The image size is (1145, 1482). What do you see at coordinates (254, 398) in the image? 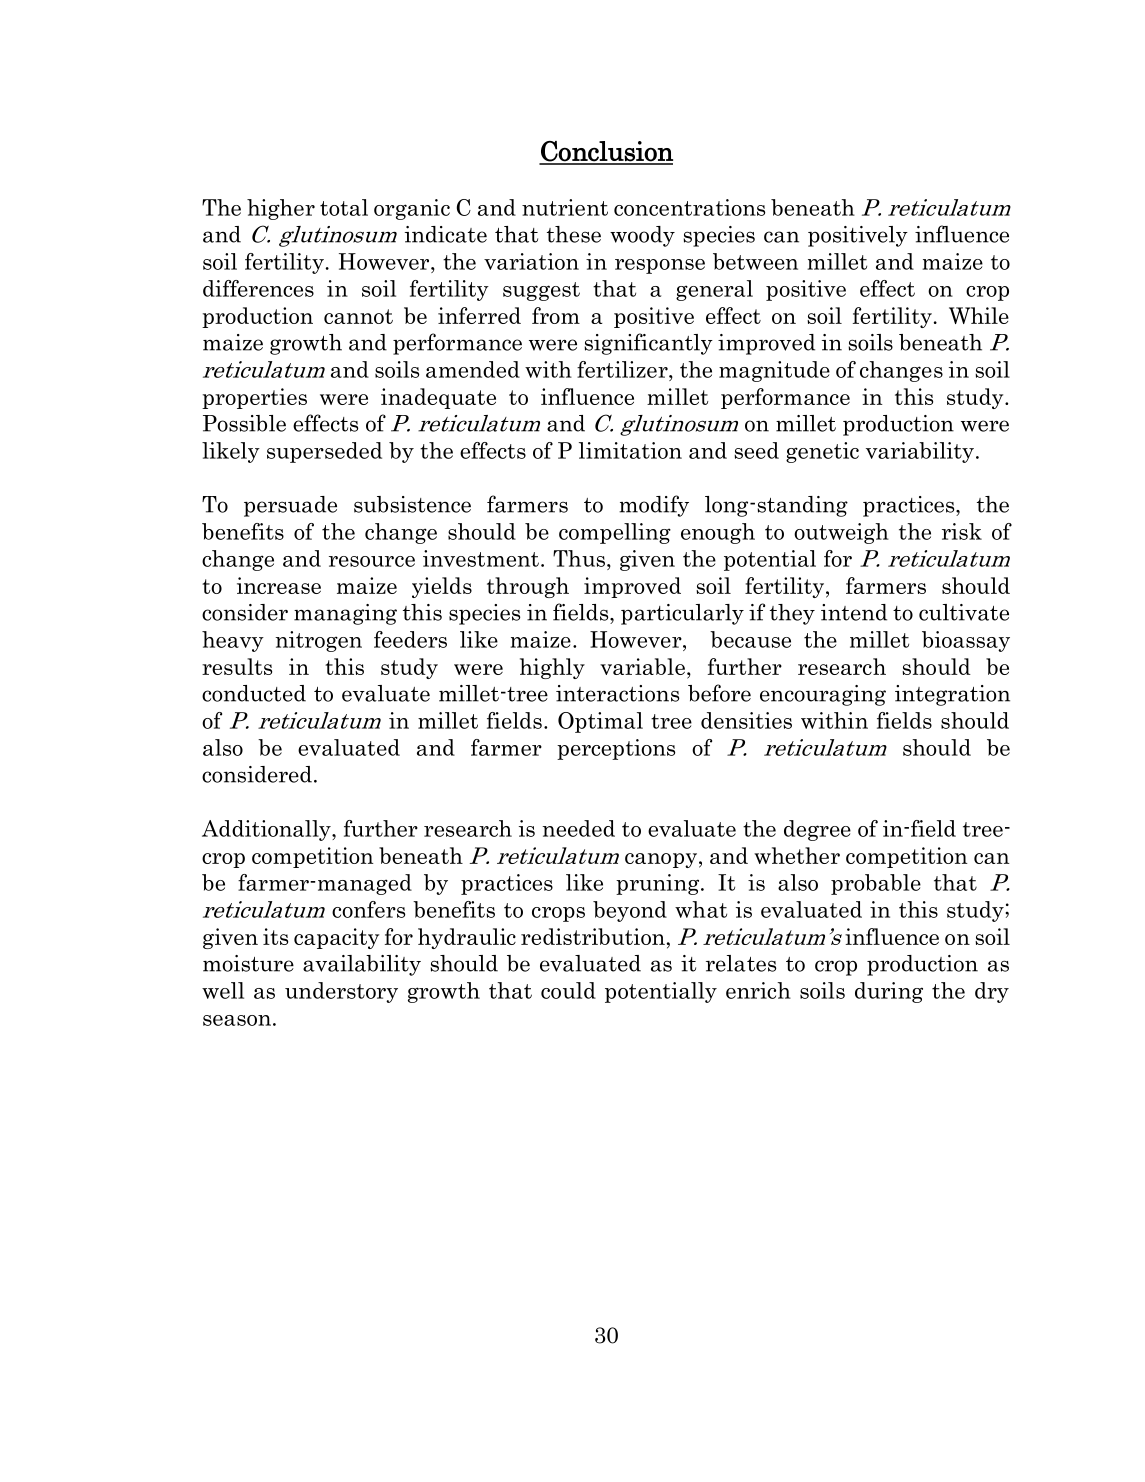
I see `properties` at bounding box center [254, 398].
